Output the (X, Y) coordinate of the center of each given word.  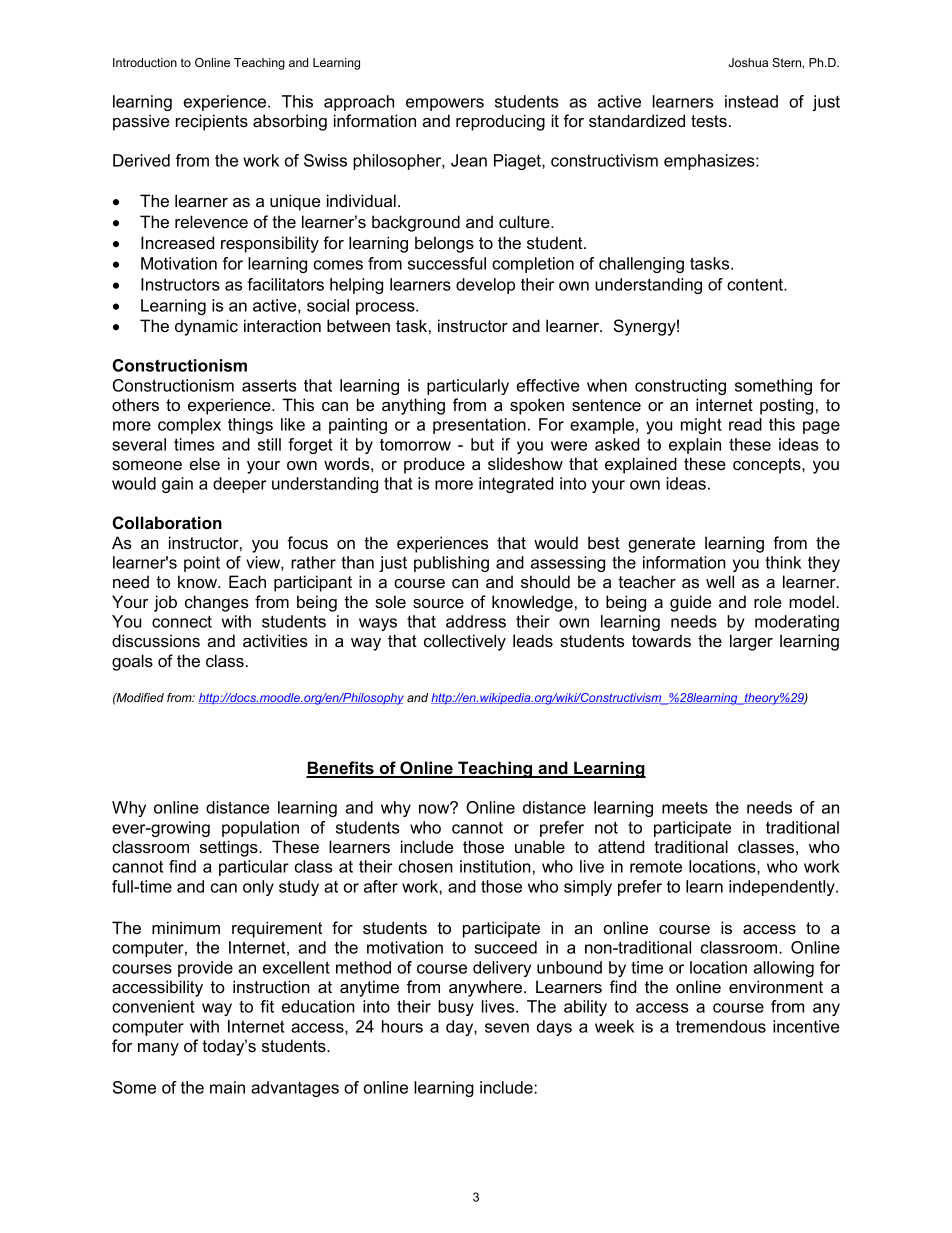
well (720, 581)
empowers (445, 104)
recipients (212, 122)
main (227, 1087)
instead (751, 101)
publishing (451, 564)
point (202, 564)
